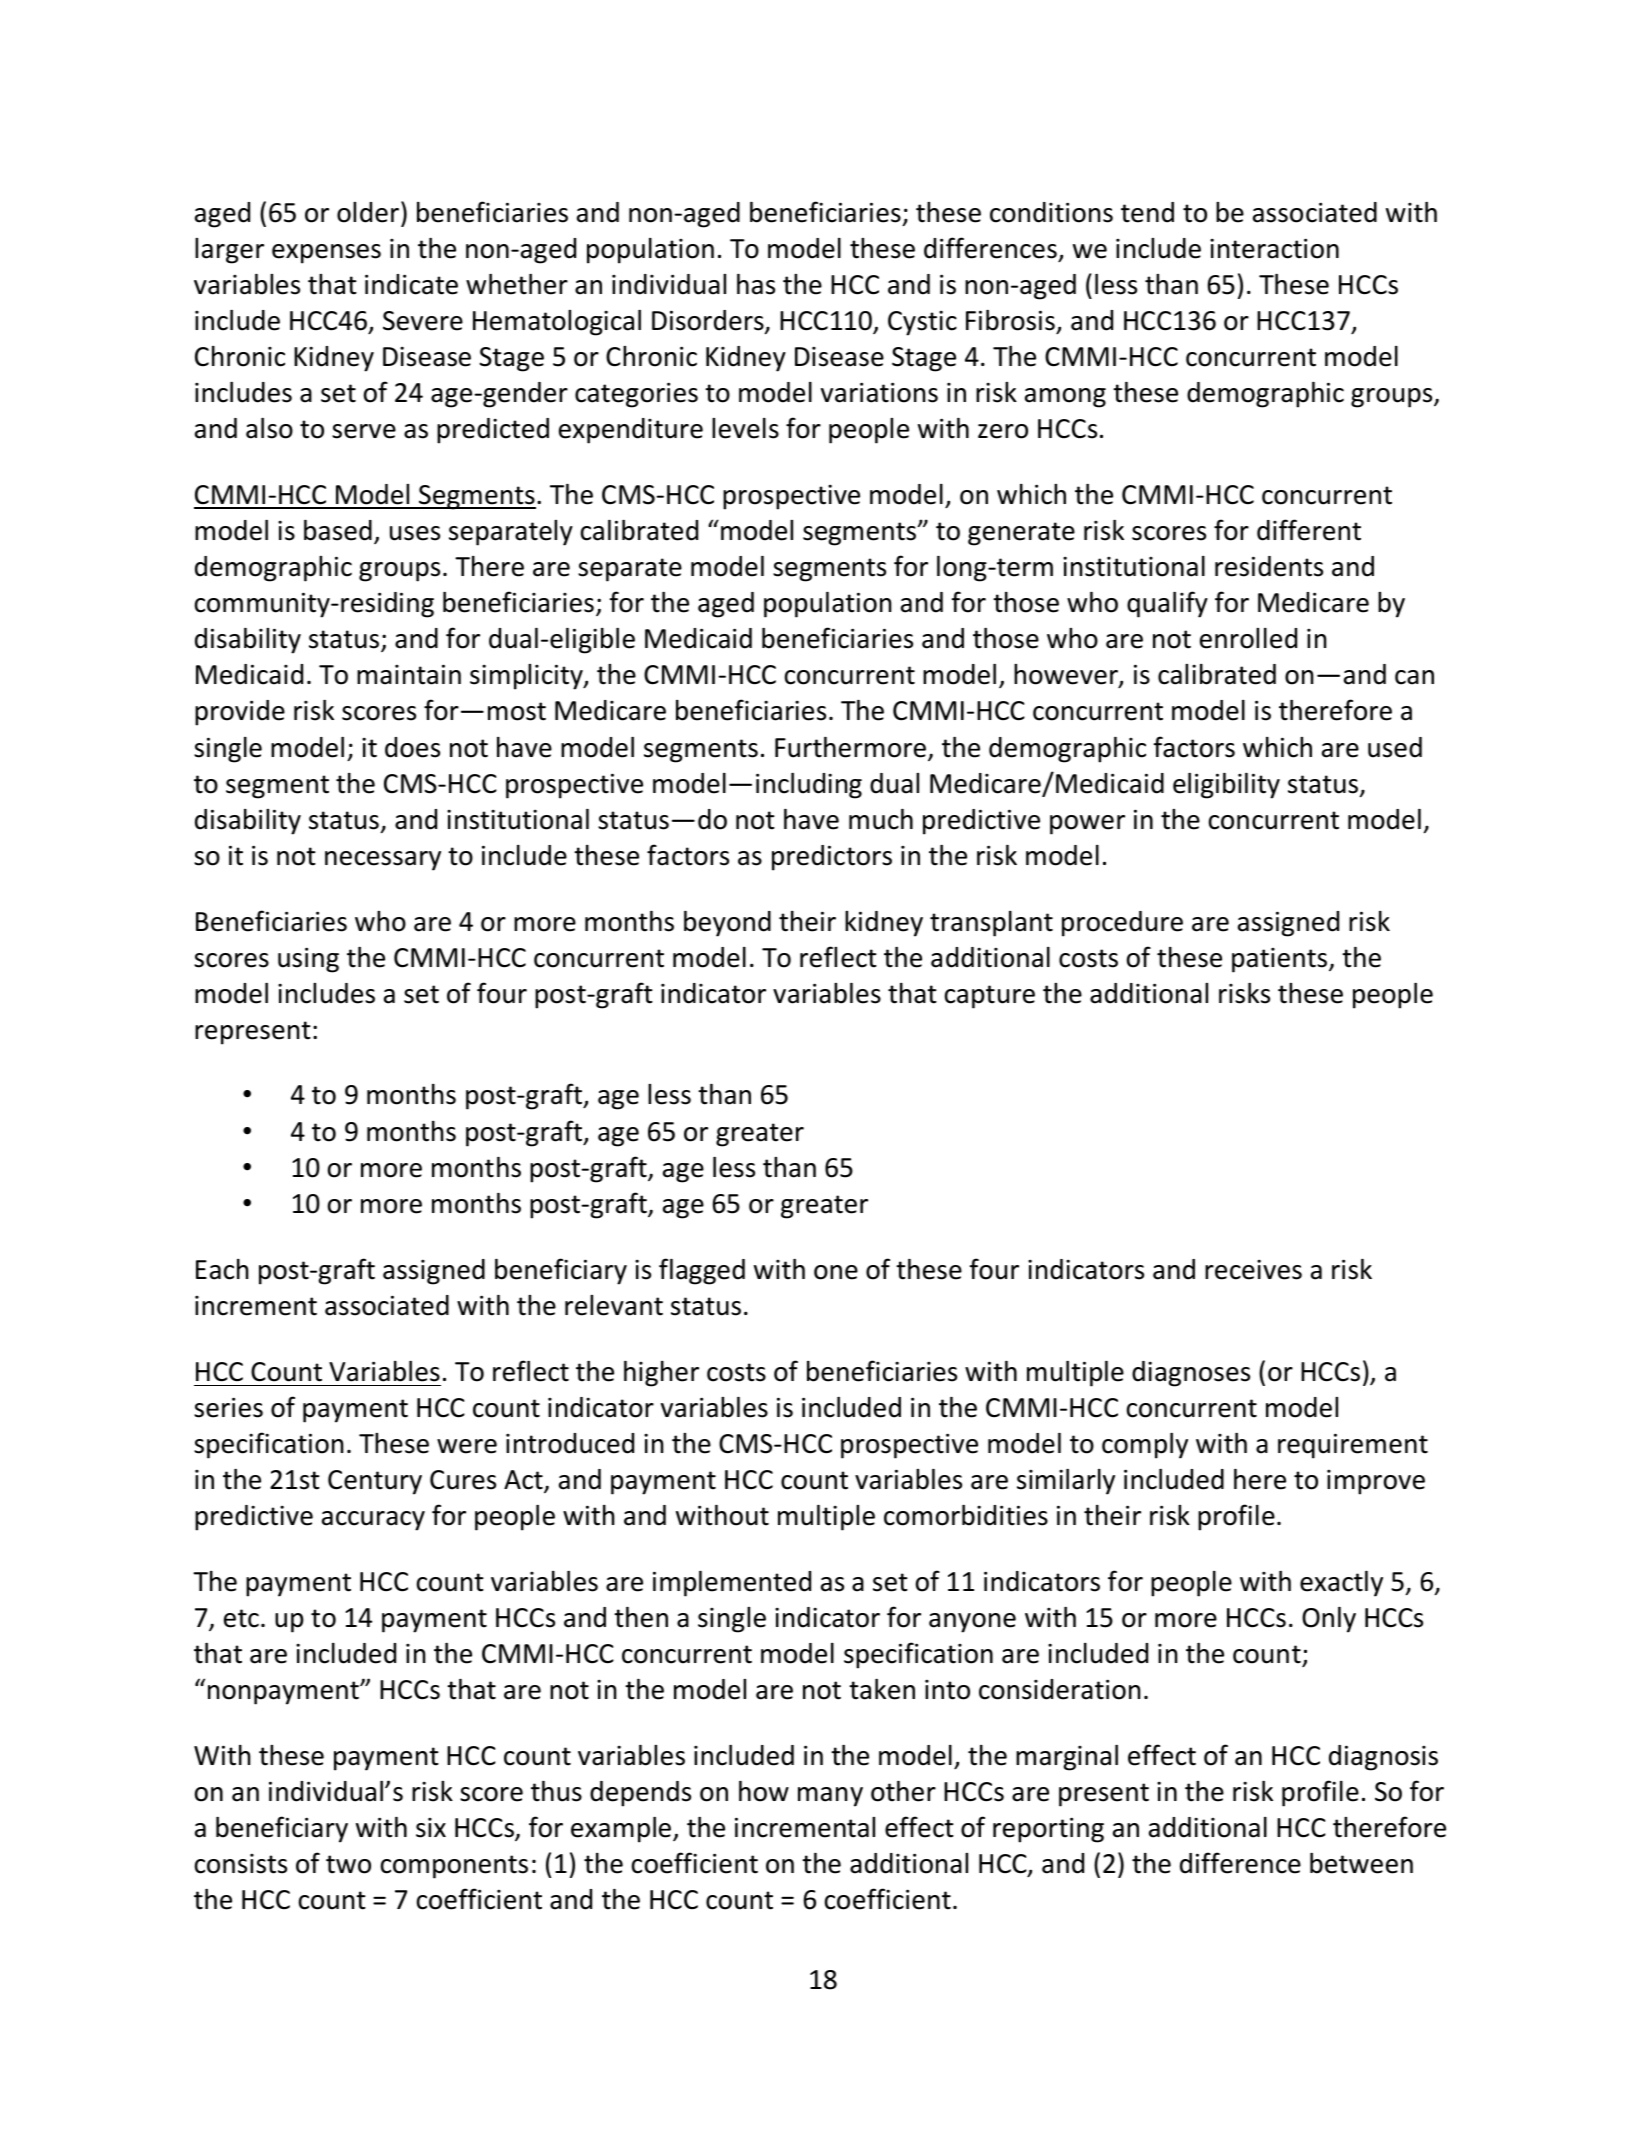  What do you see at coordinates (409, 674) in the image?
I see `maintain` at bounding box center [409, 674].
